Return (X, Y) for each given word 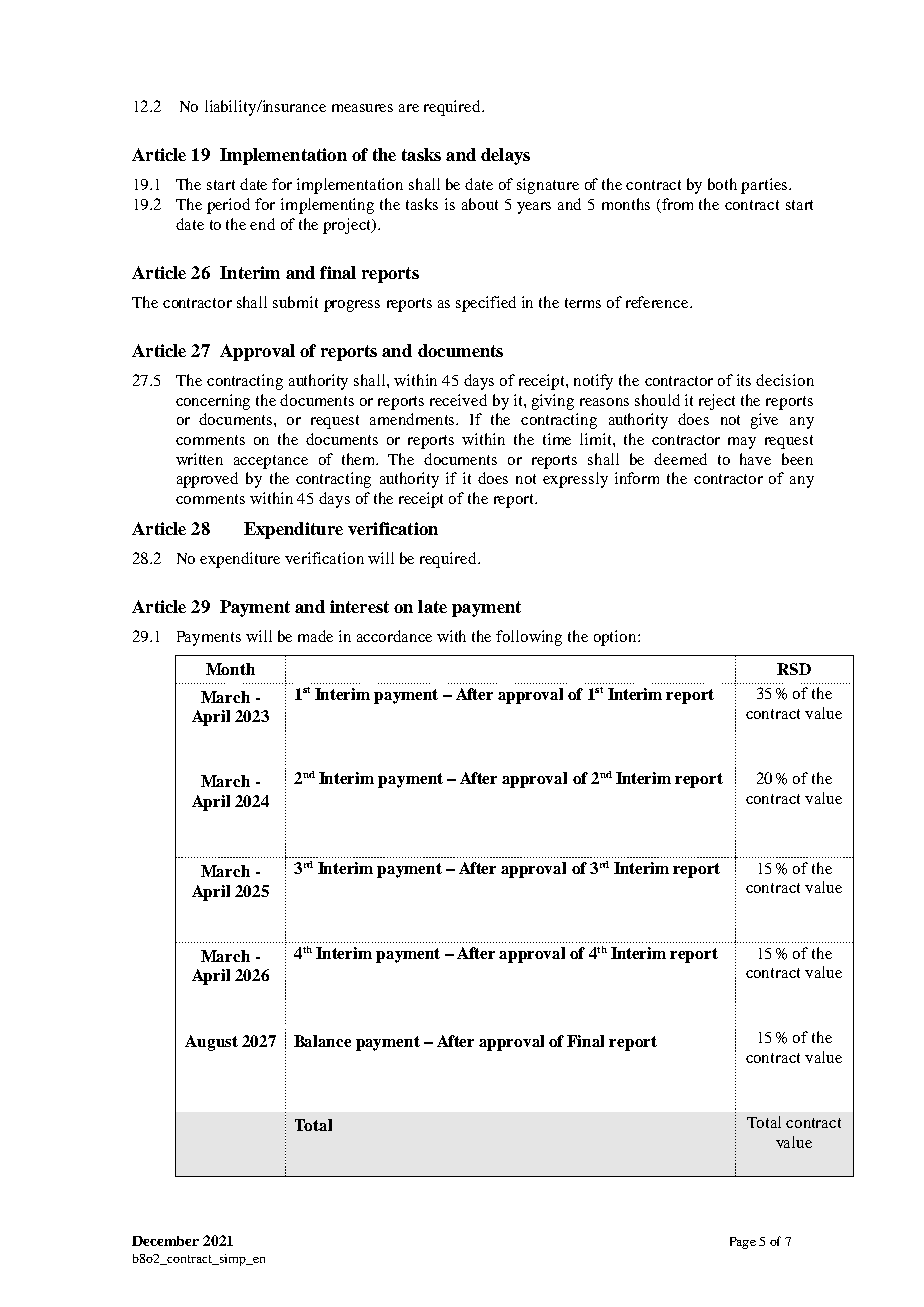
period (228, 206)
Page (743, 1243)
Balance (322, 1041)
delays (505, 156)
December (165, 1241)
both (722, 184)
